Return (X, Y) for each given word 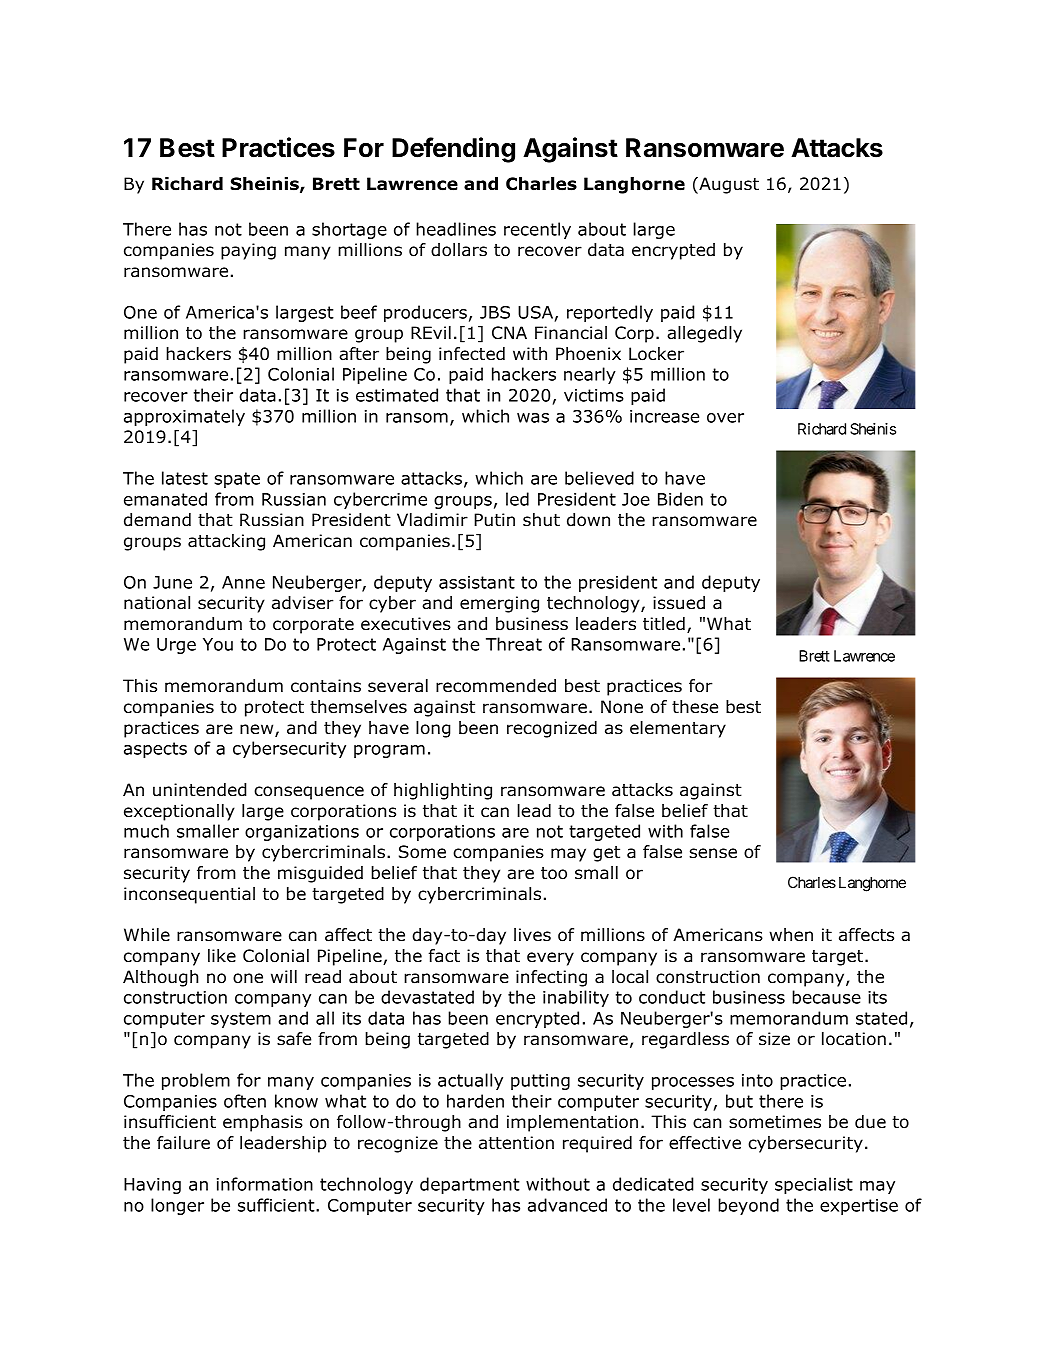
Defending (453, 150)
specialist (814, 1185)
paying (248, 251)
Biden (680, 499)
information (265, 1184)
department (470, 1185)
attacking (226, 542)
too (554, 873)
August (728, 185)
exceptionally (179, 812)
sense (713, 853)
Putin (494, 520)
